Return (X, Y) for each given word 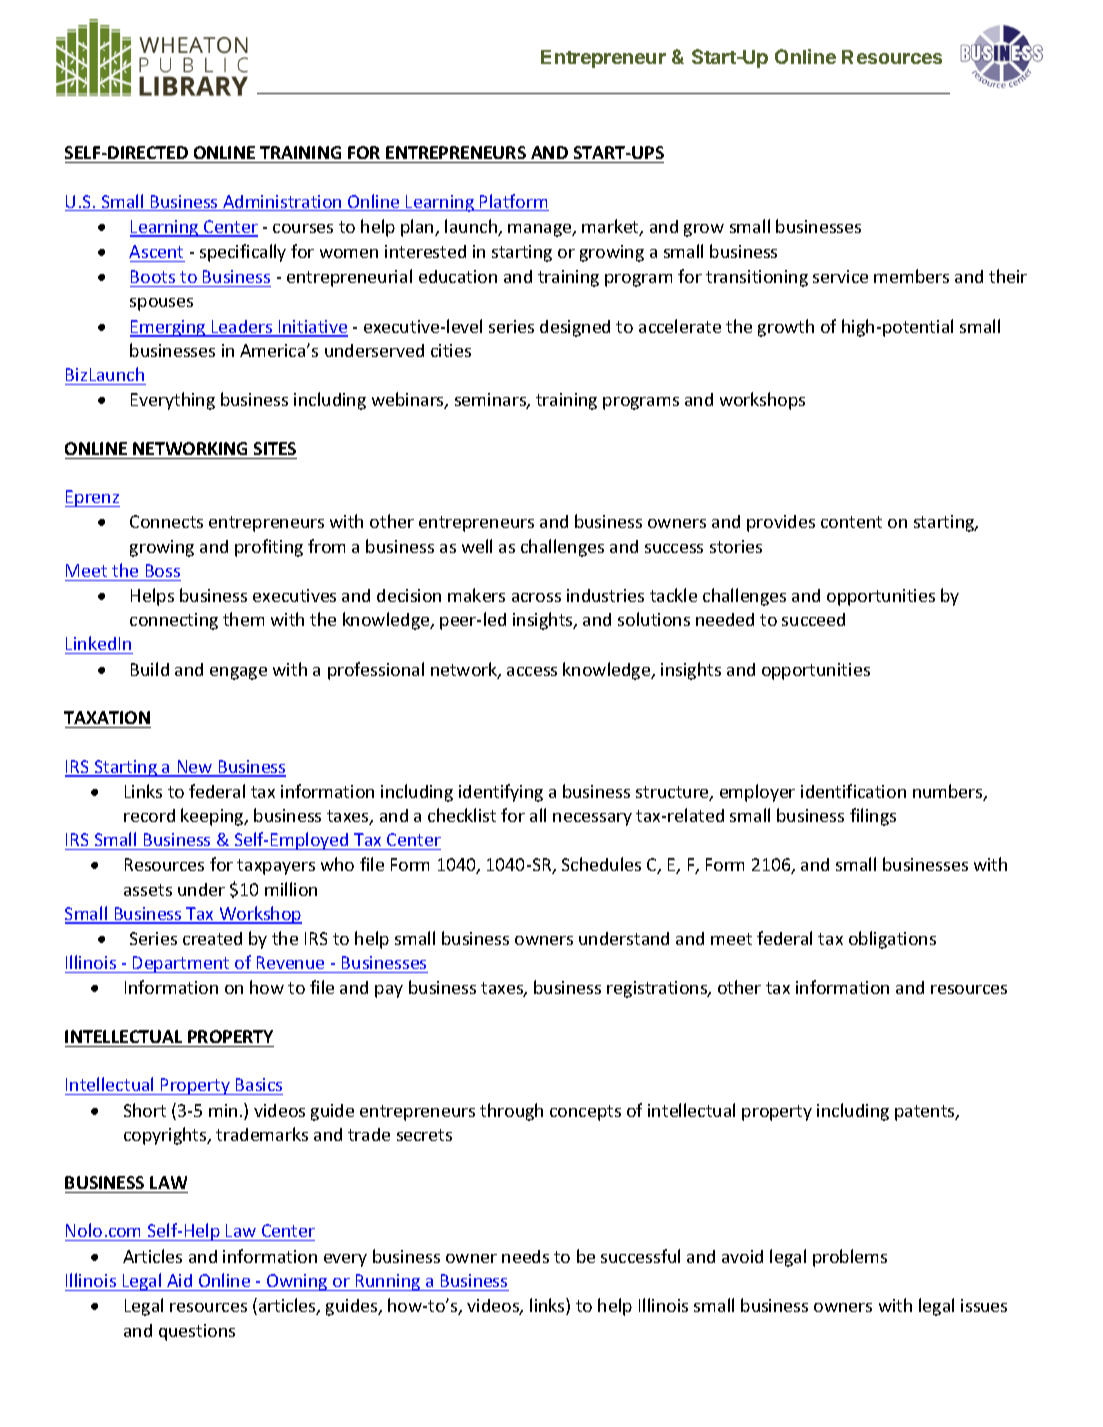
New (195, 768)
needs (525, 1256)
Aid (179, 1280)
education (458, 276)
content (851, 522)
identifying (501, 793)
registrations (658, 989)
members (911, 276)
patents (926, 1113)
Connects (166, 521)
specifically (243, 253)
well (477, 546)
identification (853, 791)
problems (850, 1258)
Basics (259, 1084)
